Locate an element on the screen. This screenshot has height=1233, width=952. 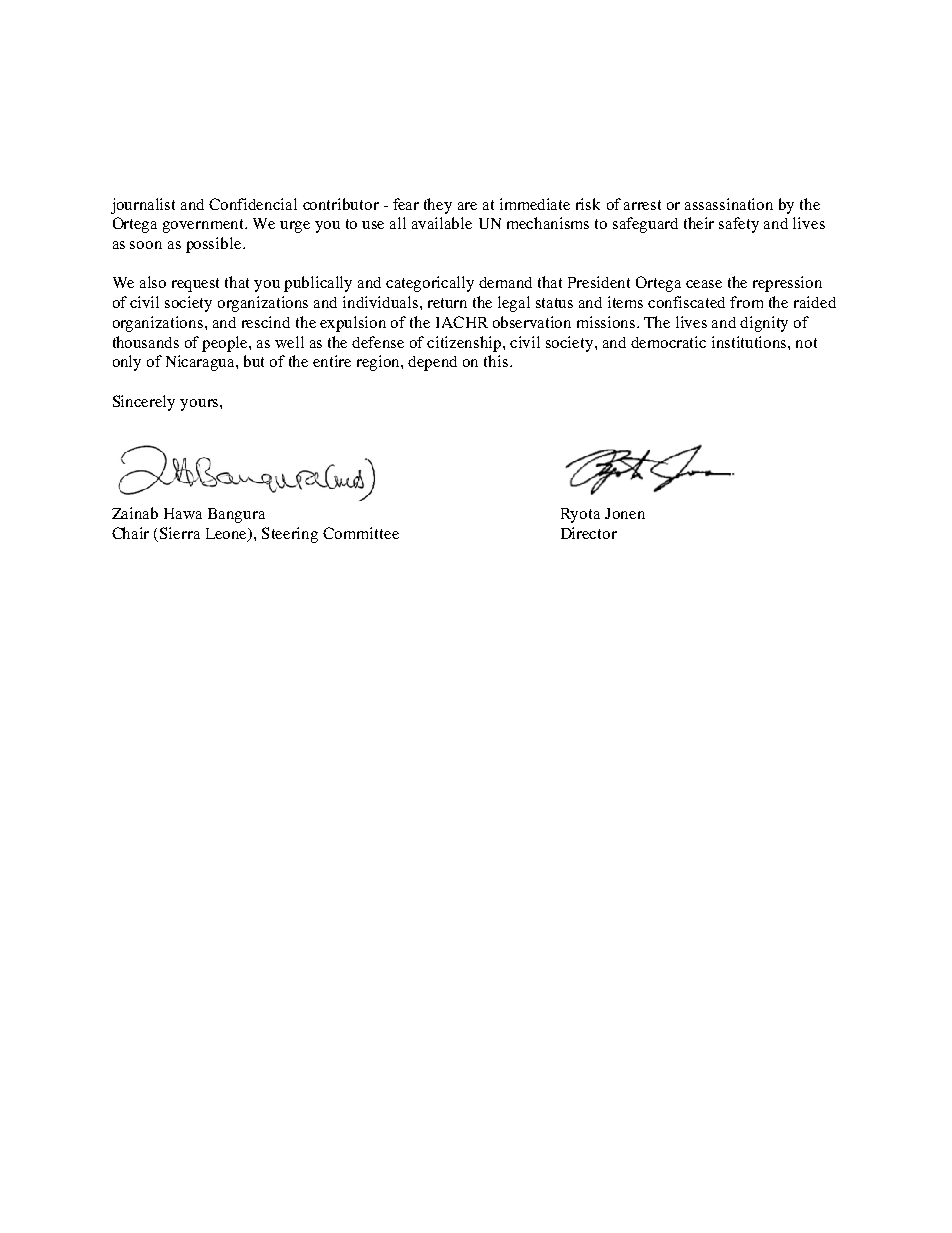
government is located at coordinates (205, 226).
